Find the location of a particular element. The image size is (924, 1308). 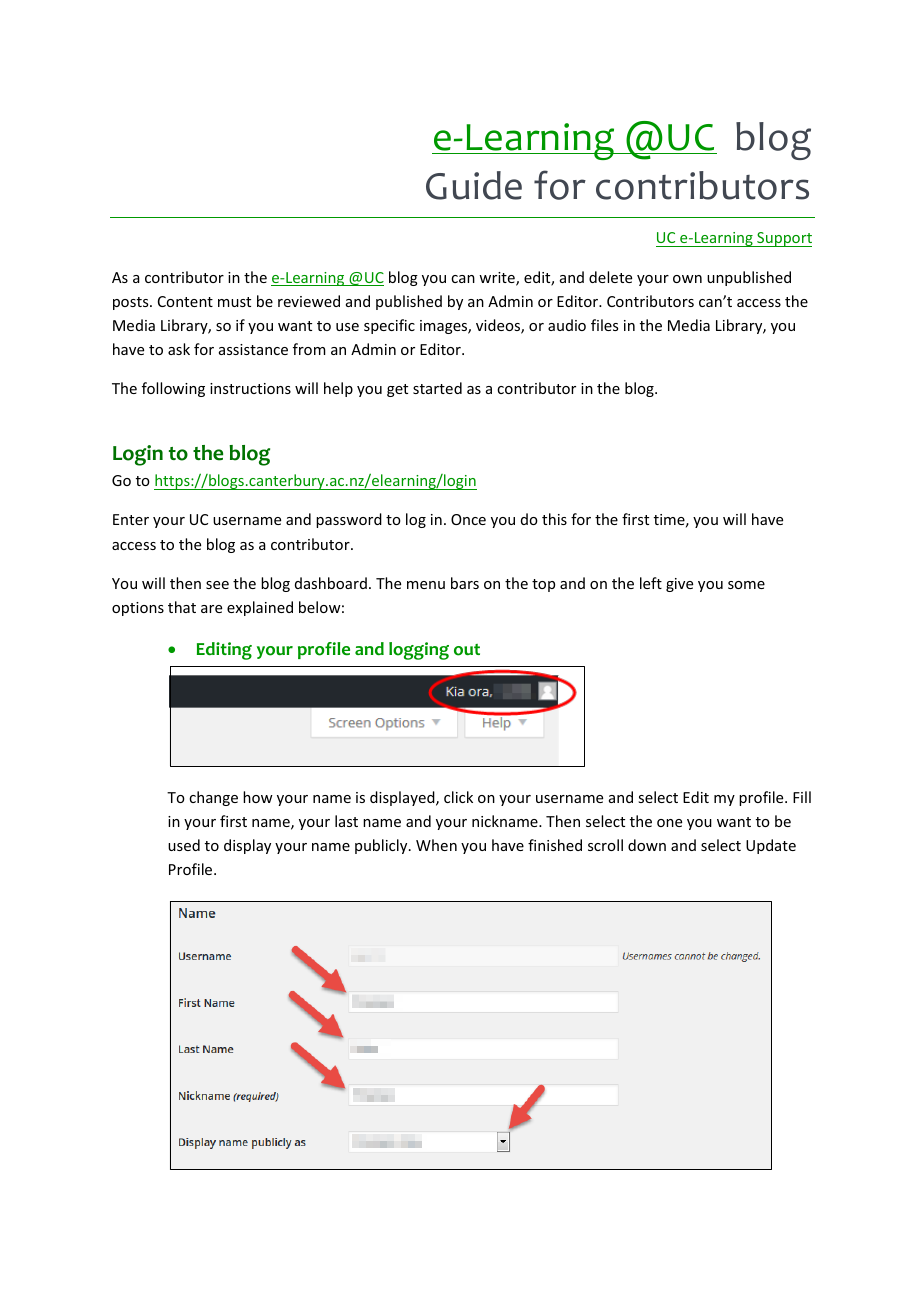

Support is located at coordinates (783, 239).
